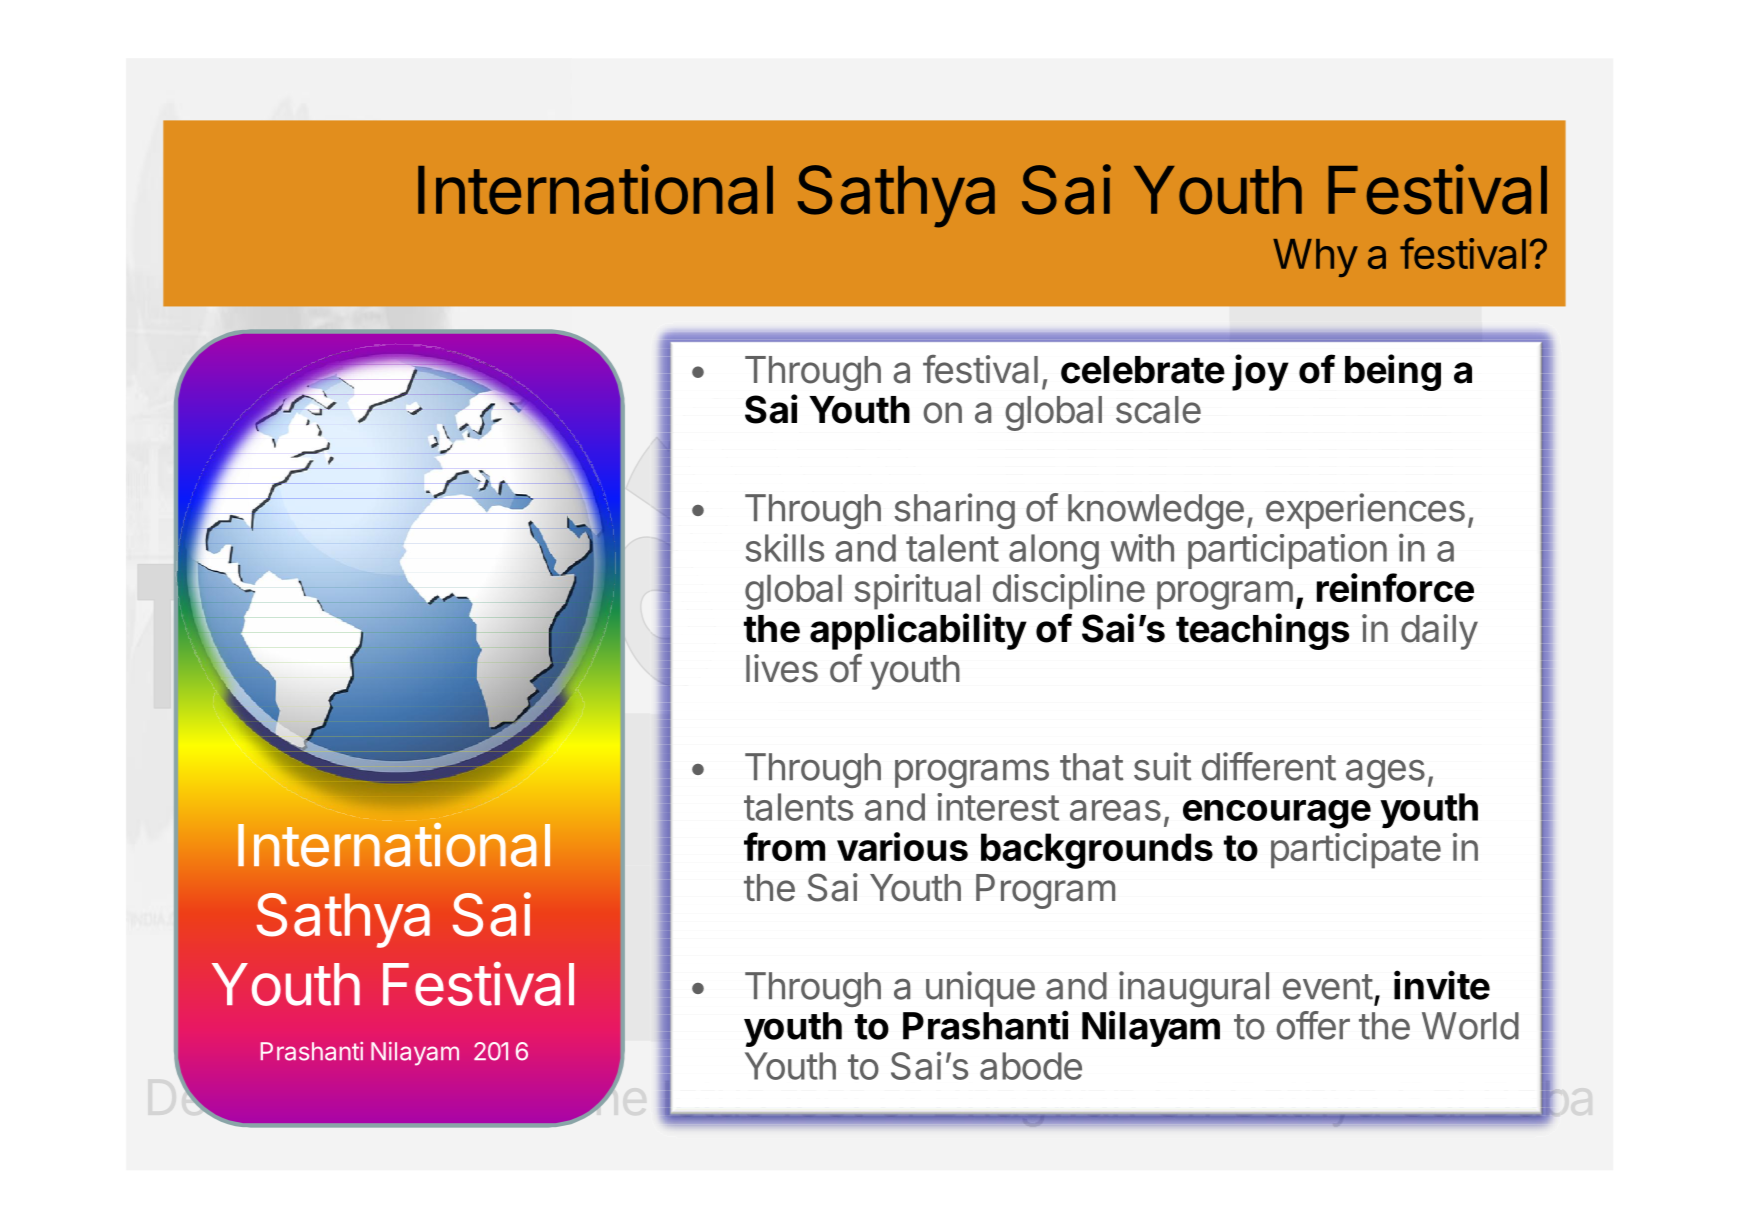  I want to click on being, so click(1393, 372).
